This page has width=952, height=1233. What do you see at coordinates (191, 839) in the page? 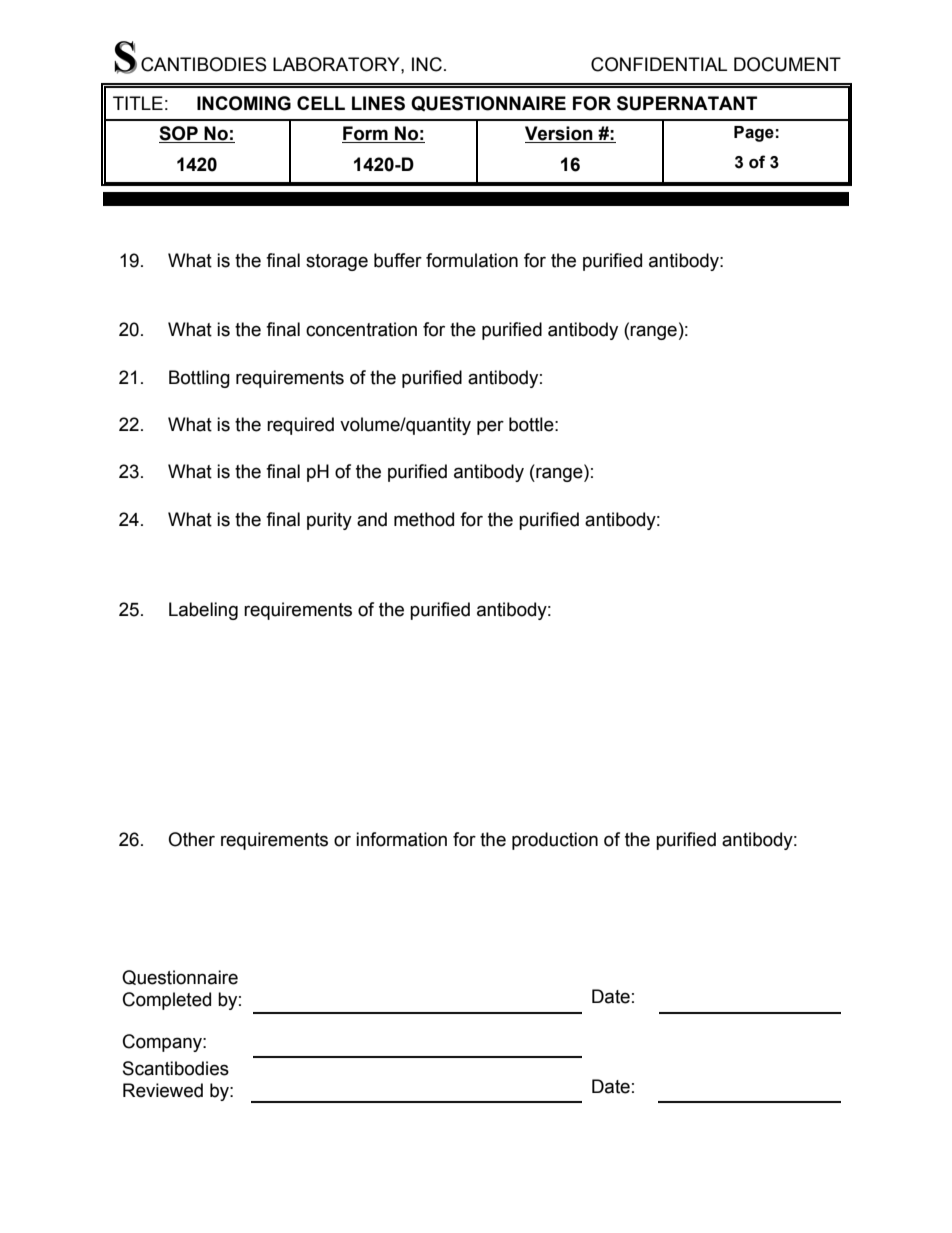
I see `Other` at bounding box center [191, 839].
